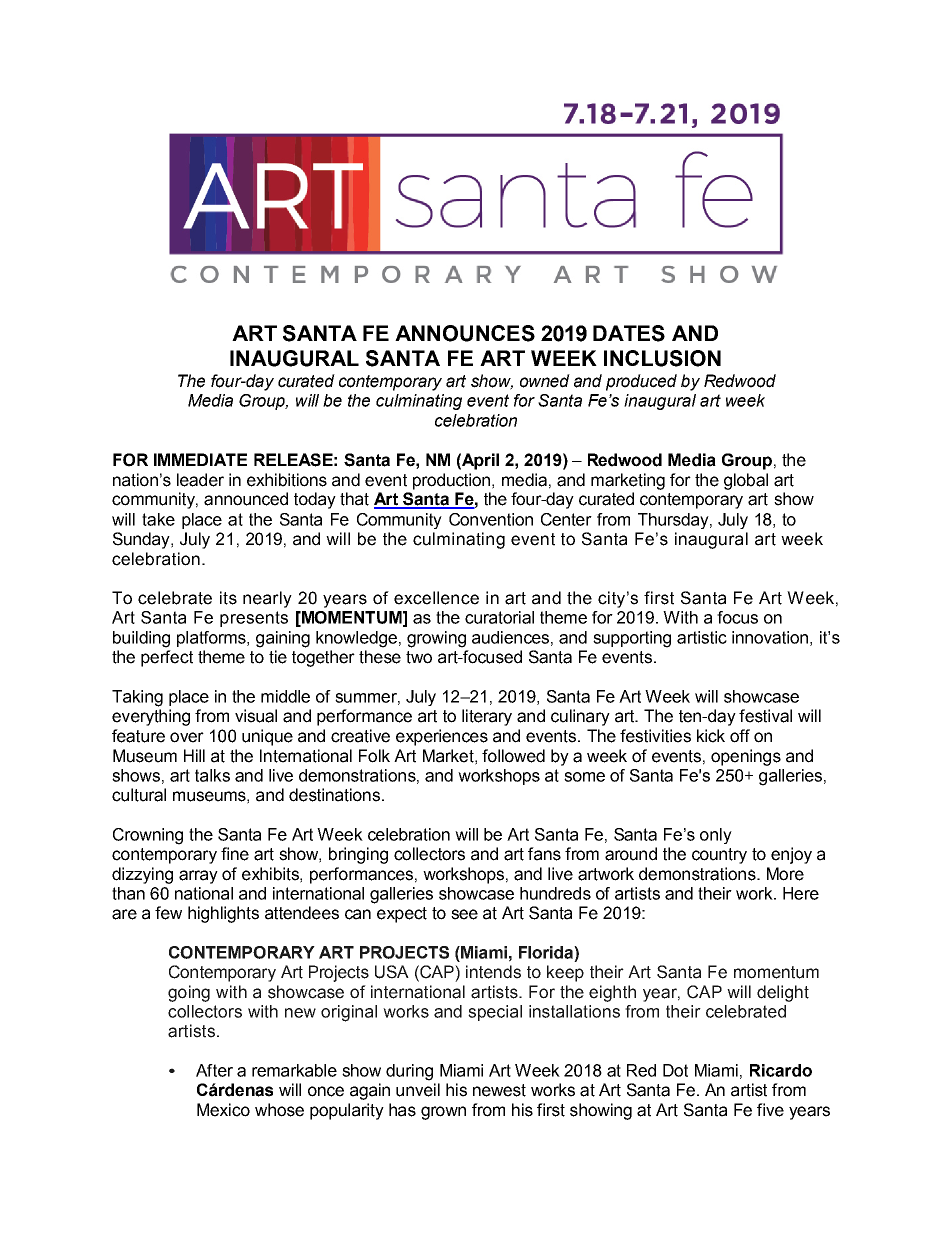 The image size is (952, 1233). Describe the element at coordinates (662, 358) in the document. I see `INCLUSION` at that location.
